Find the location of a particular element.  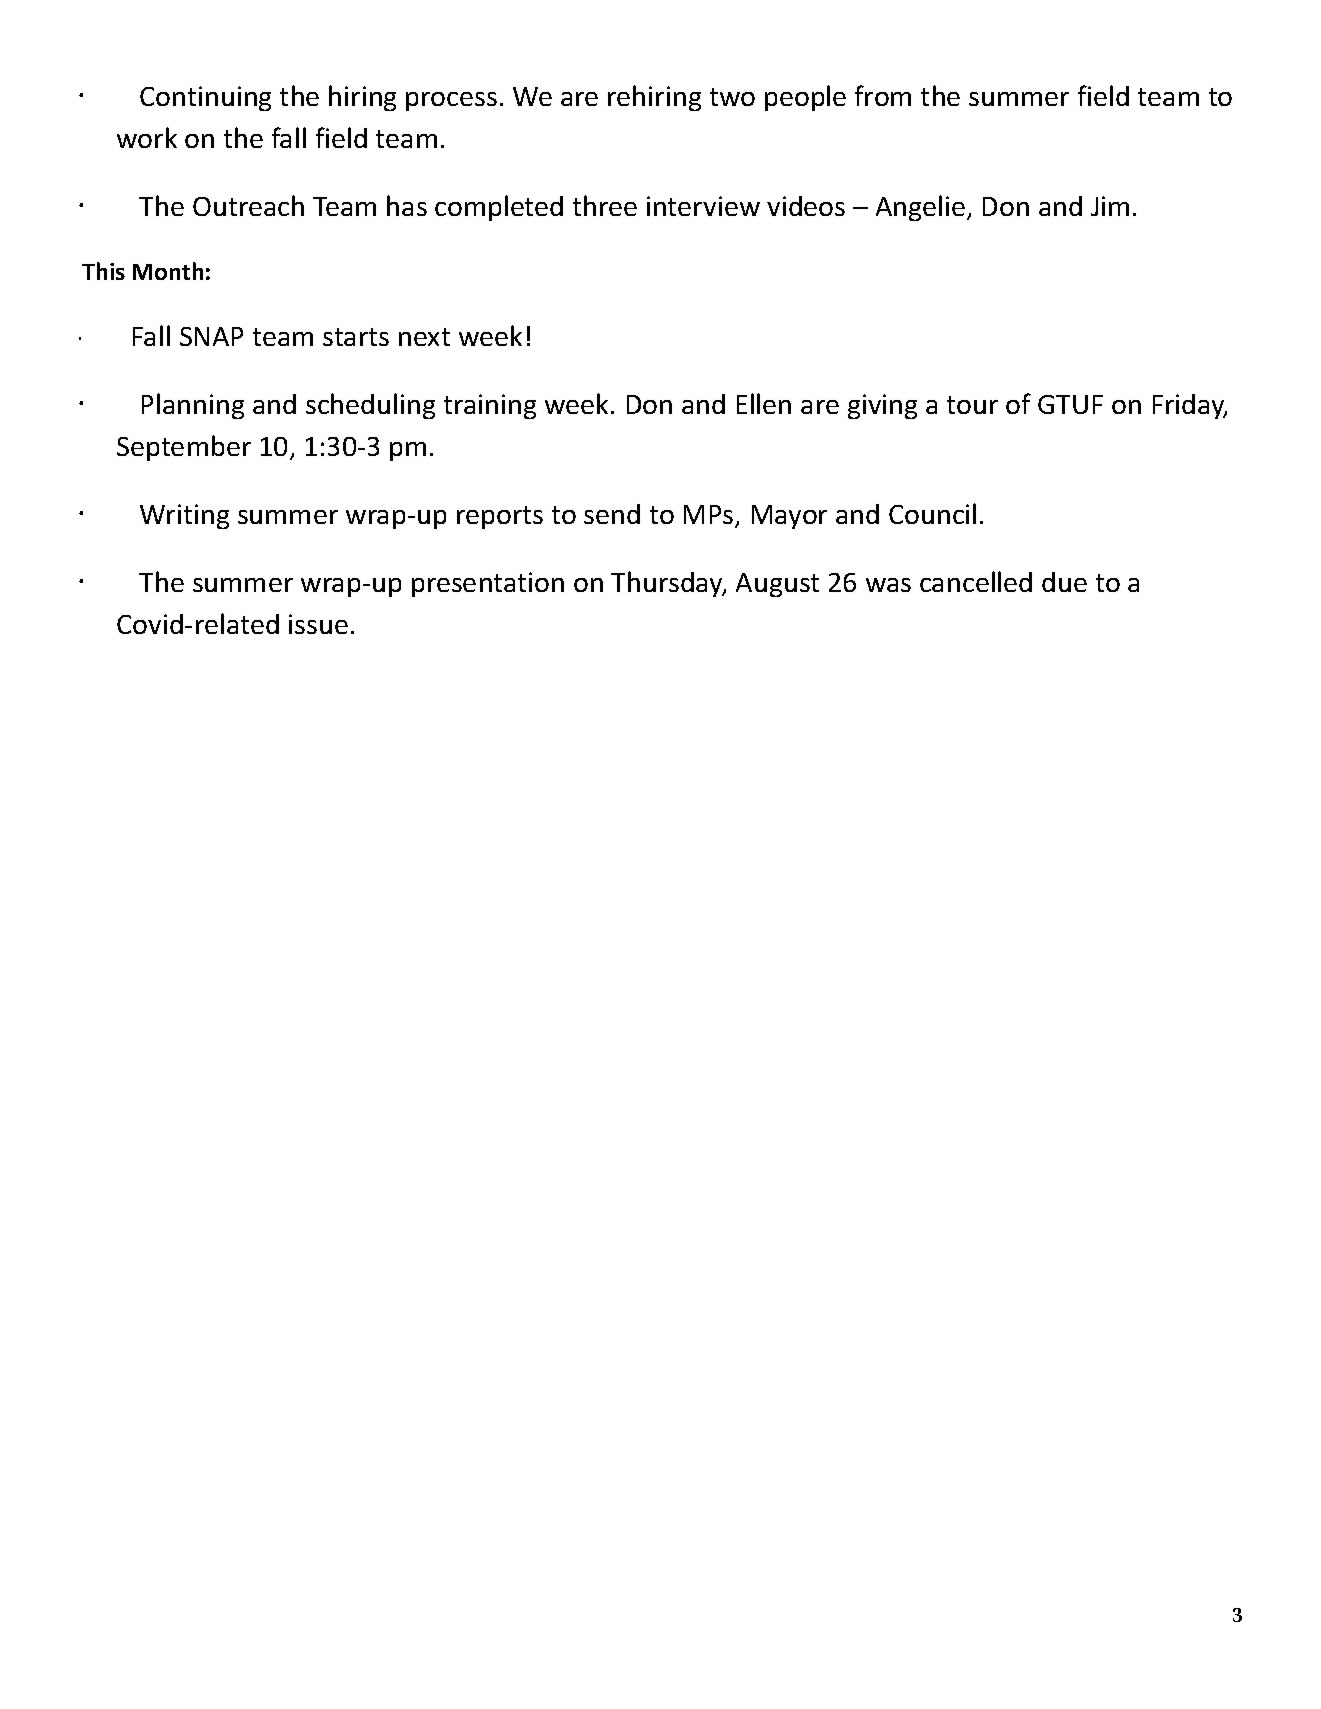

Jim is located at coordinates (1110, 206).
